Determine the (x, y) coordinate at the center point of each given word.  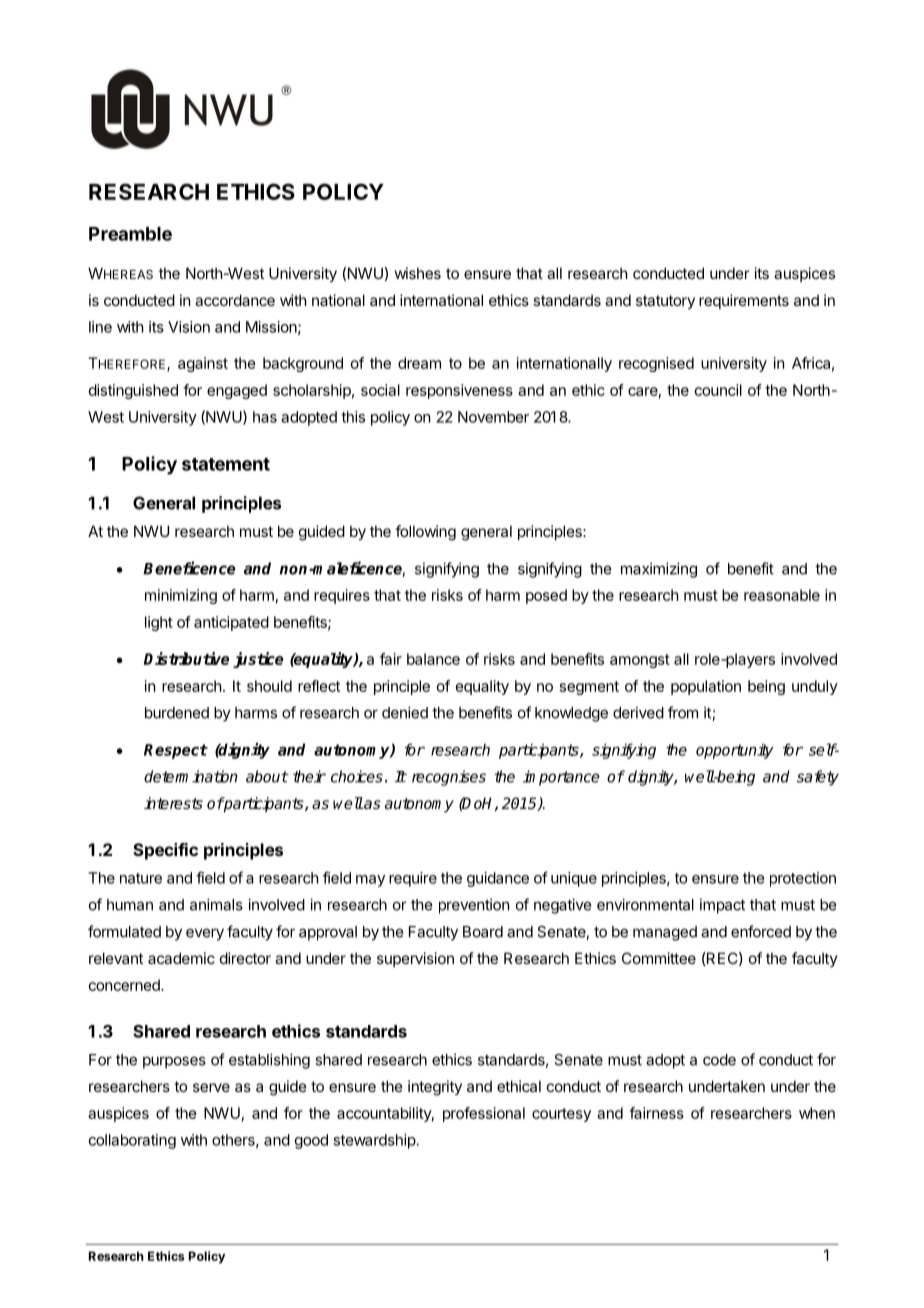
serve (211, 1087)
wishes (418, 273)
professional (484, 1114)
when (817, 1113)
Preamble (130, 234)
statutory (665, 302)
